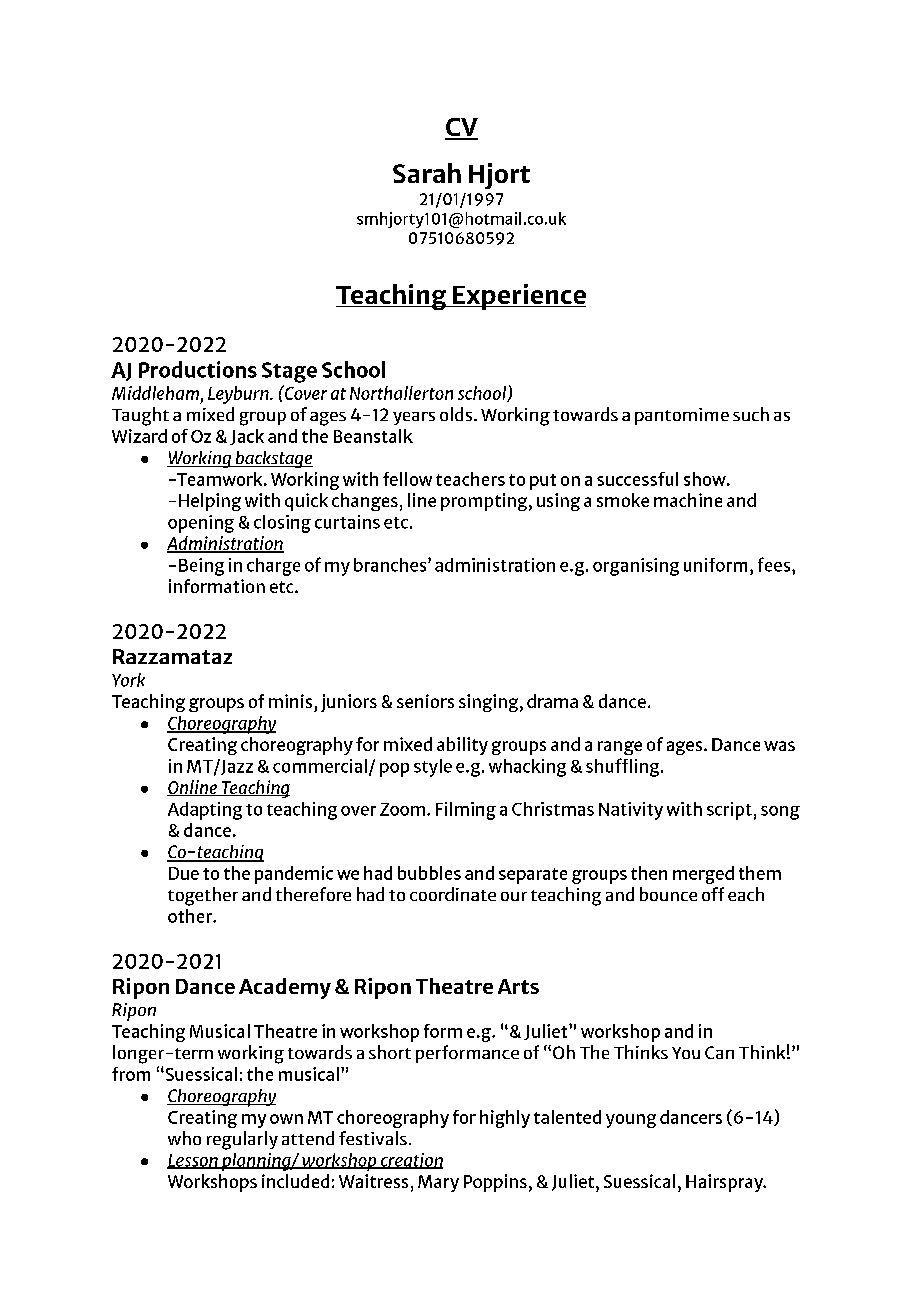 The image size is (924, 1307). I want to click on Sarah, so click(427, 173).
